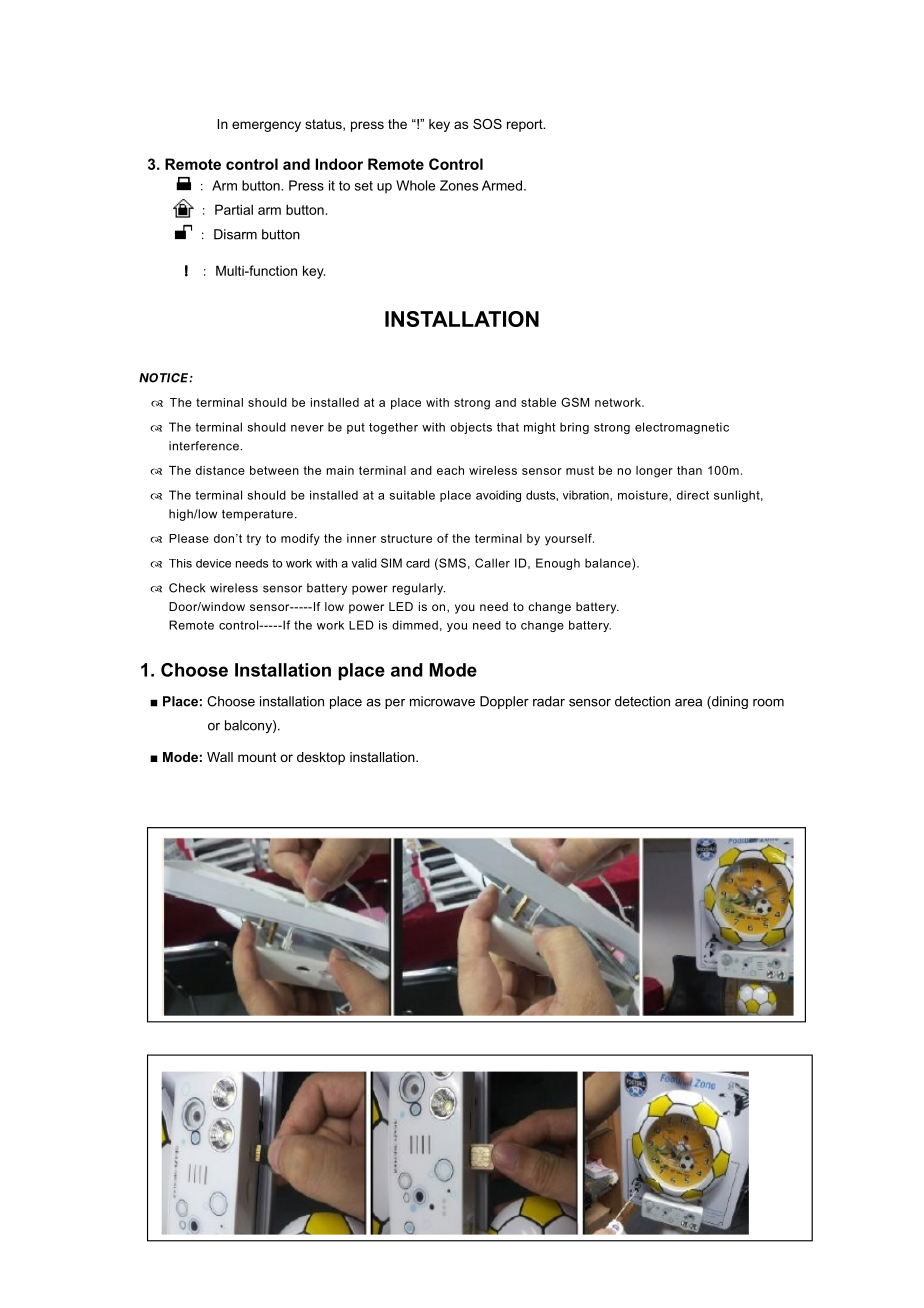 This document has width=924, height=1308. I want to click on electromagnetic, so click(682, 428).
